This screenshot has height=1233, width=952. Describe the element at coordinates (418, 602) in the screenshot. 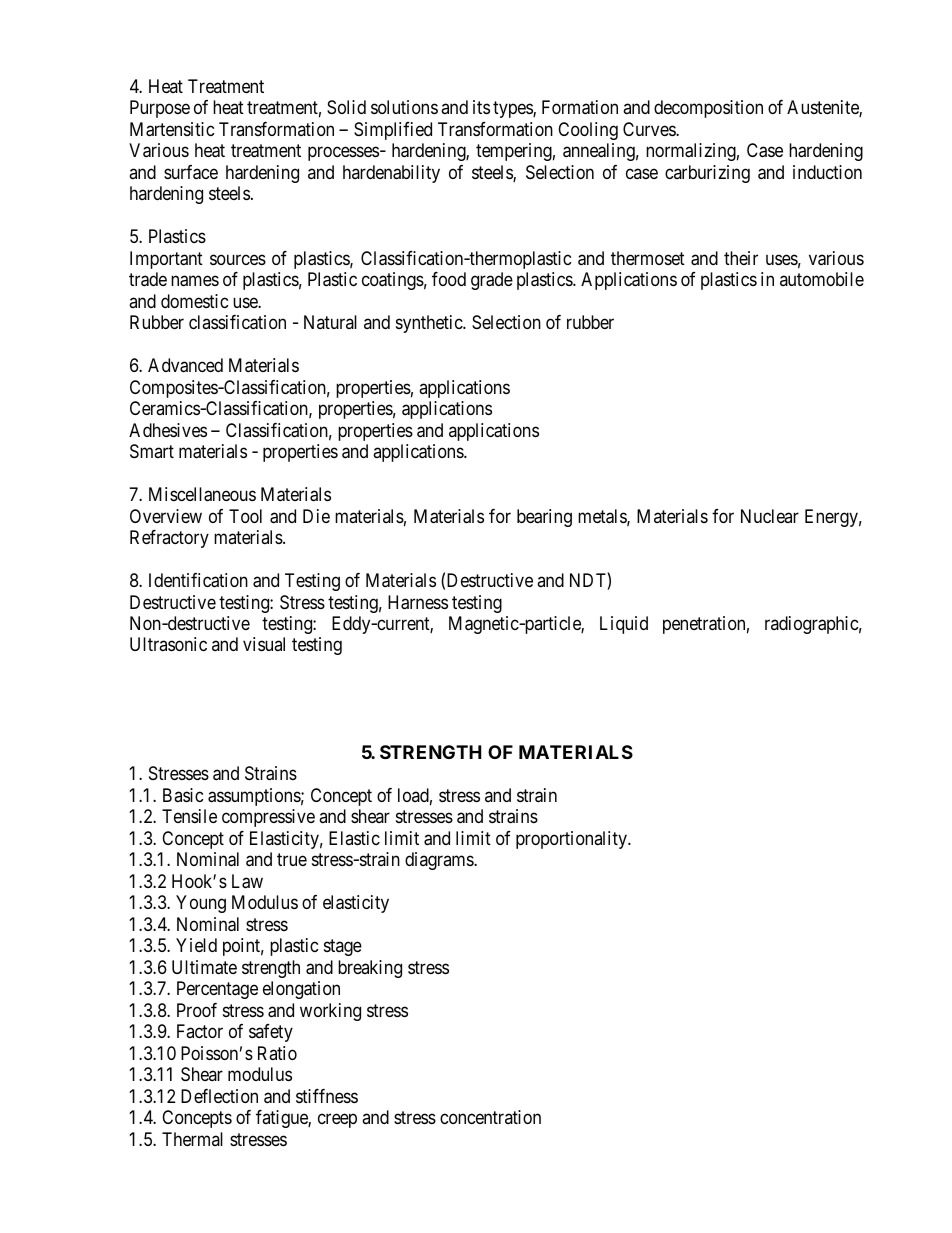

I see `Harness` at that location.
